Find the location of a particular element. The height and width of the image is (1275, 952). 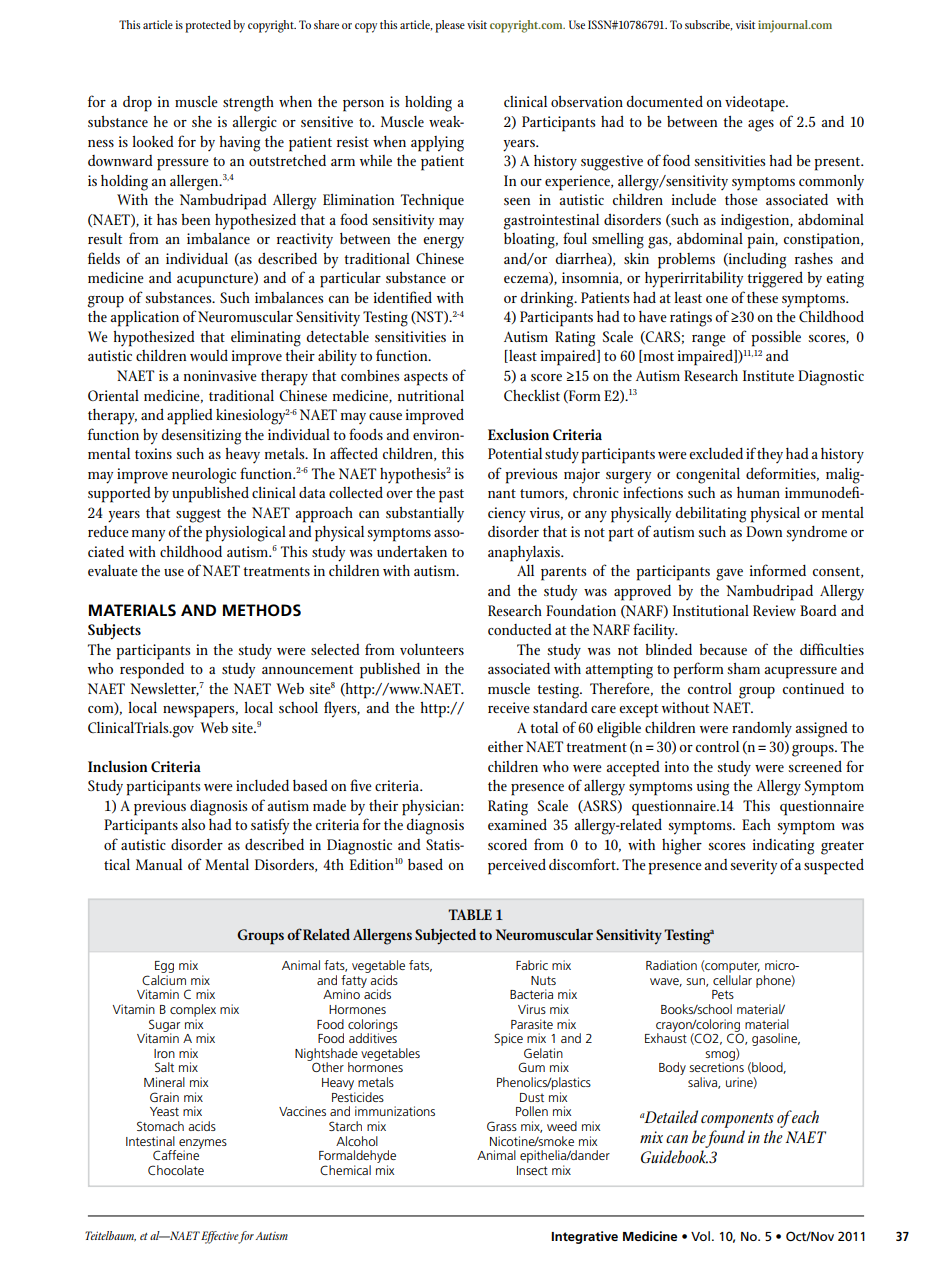

Chocolate is located at coordinates (176, 1170).
